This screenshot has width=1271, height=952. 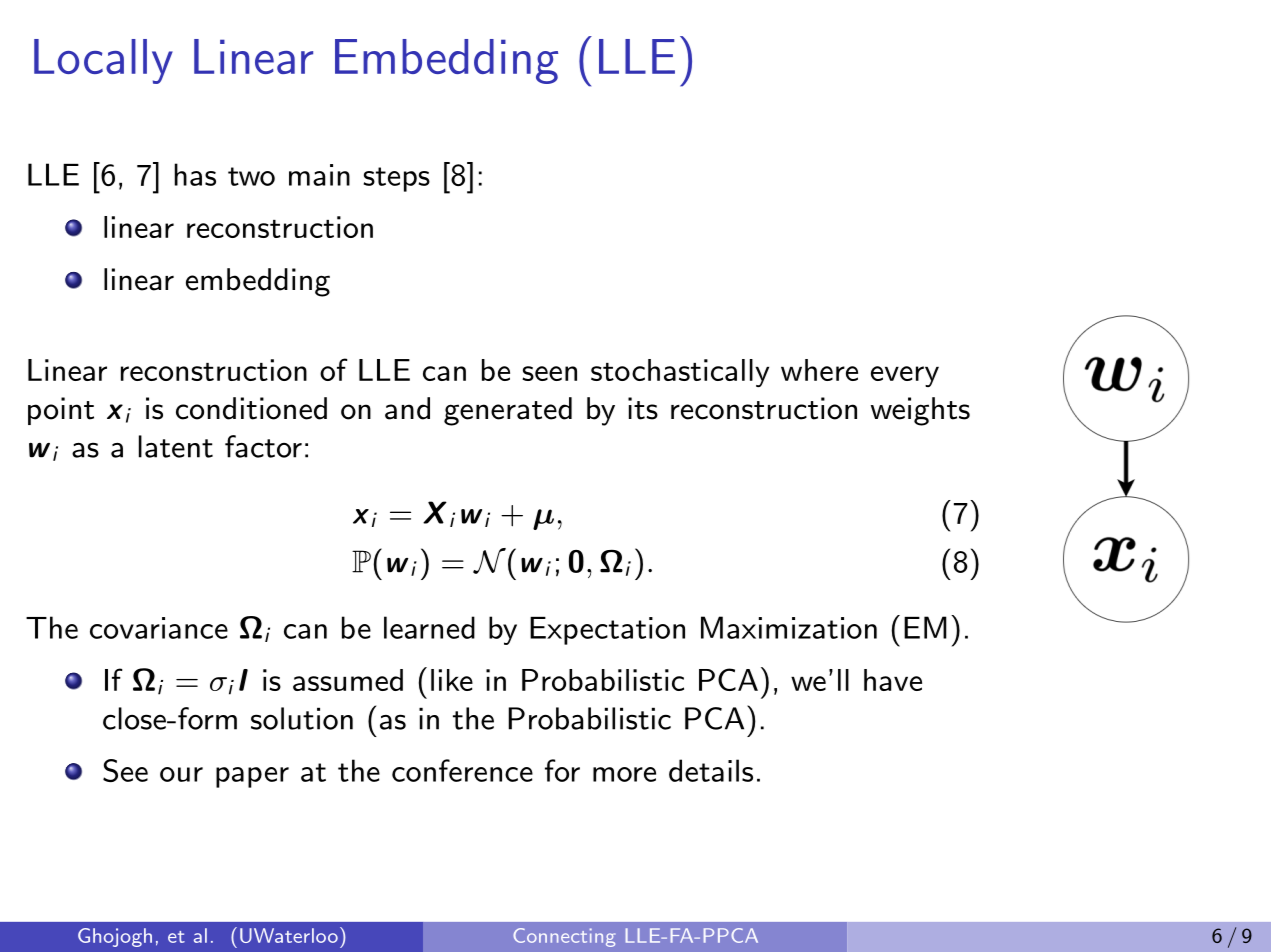 I want to click on weights, so click(x=920, y=411).
